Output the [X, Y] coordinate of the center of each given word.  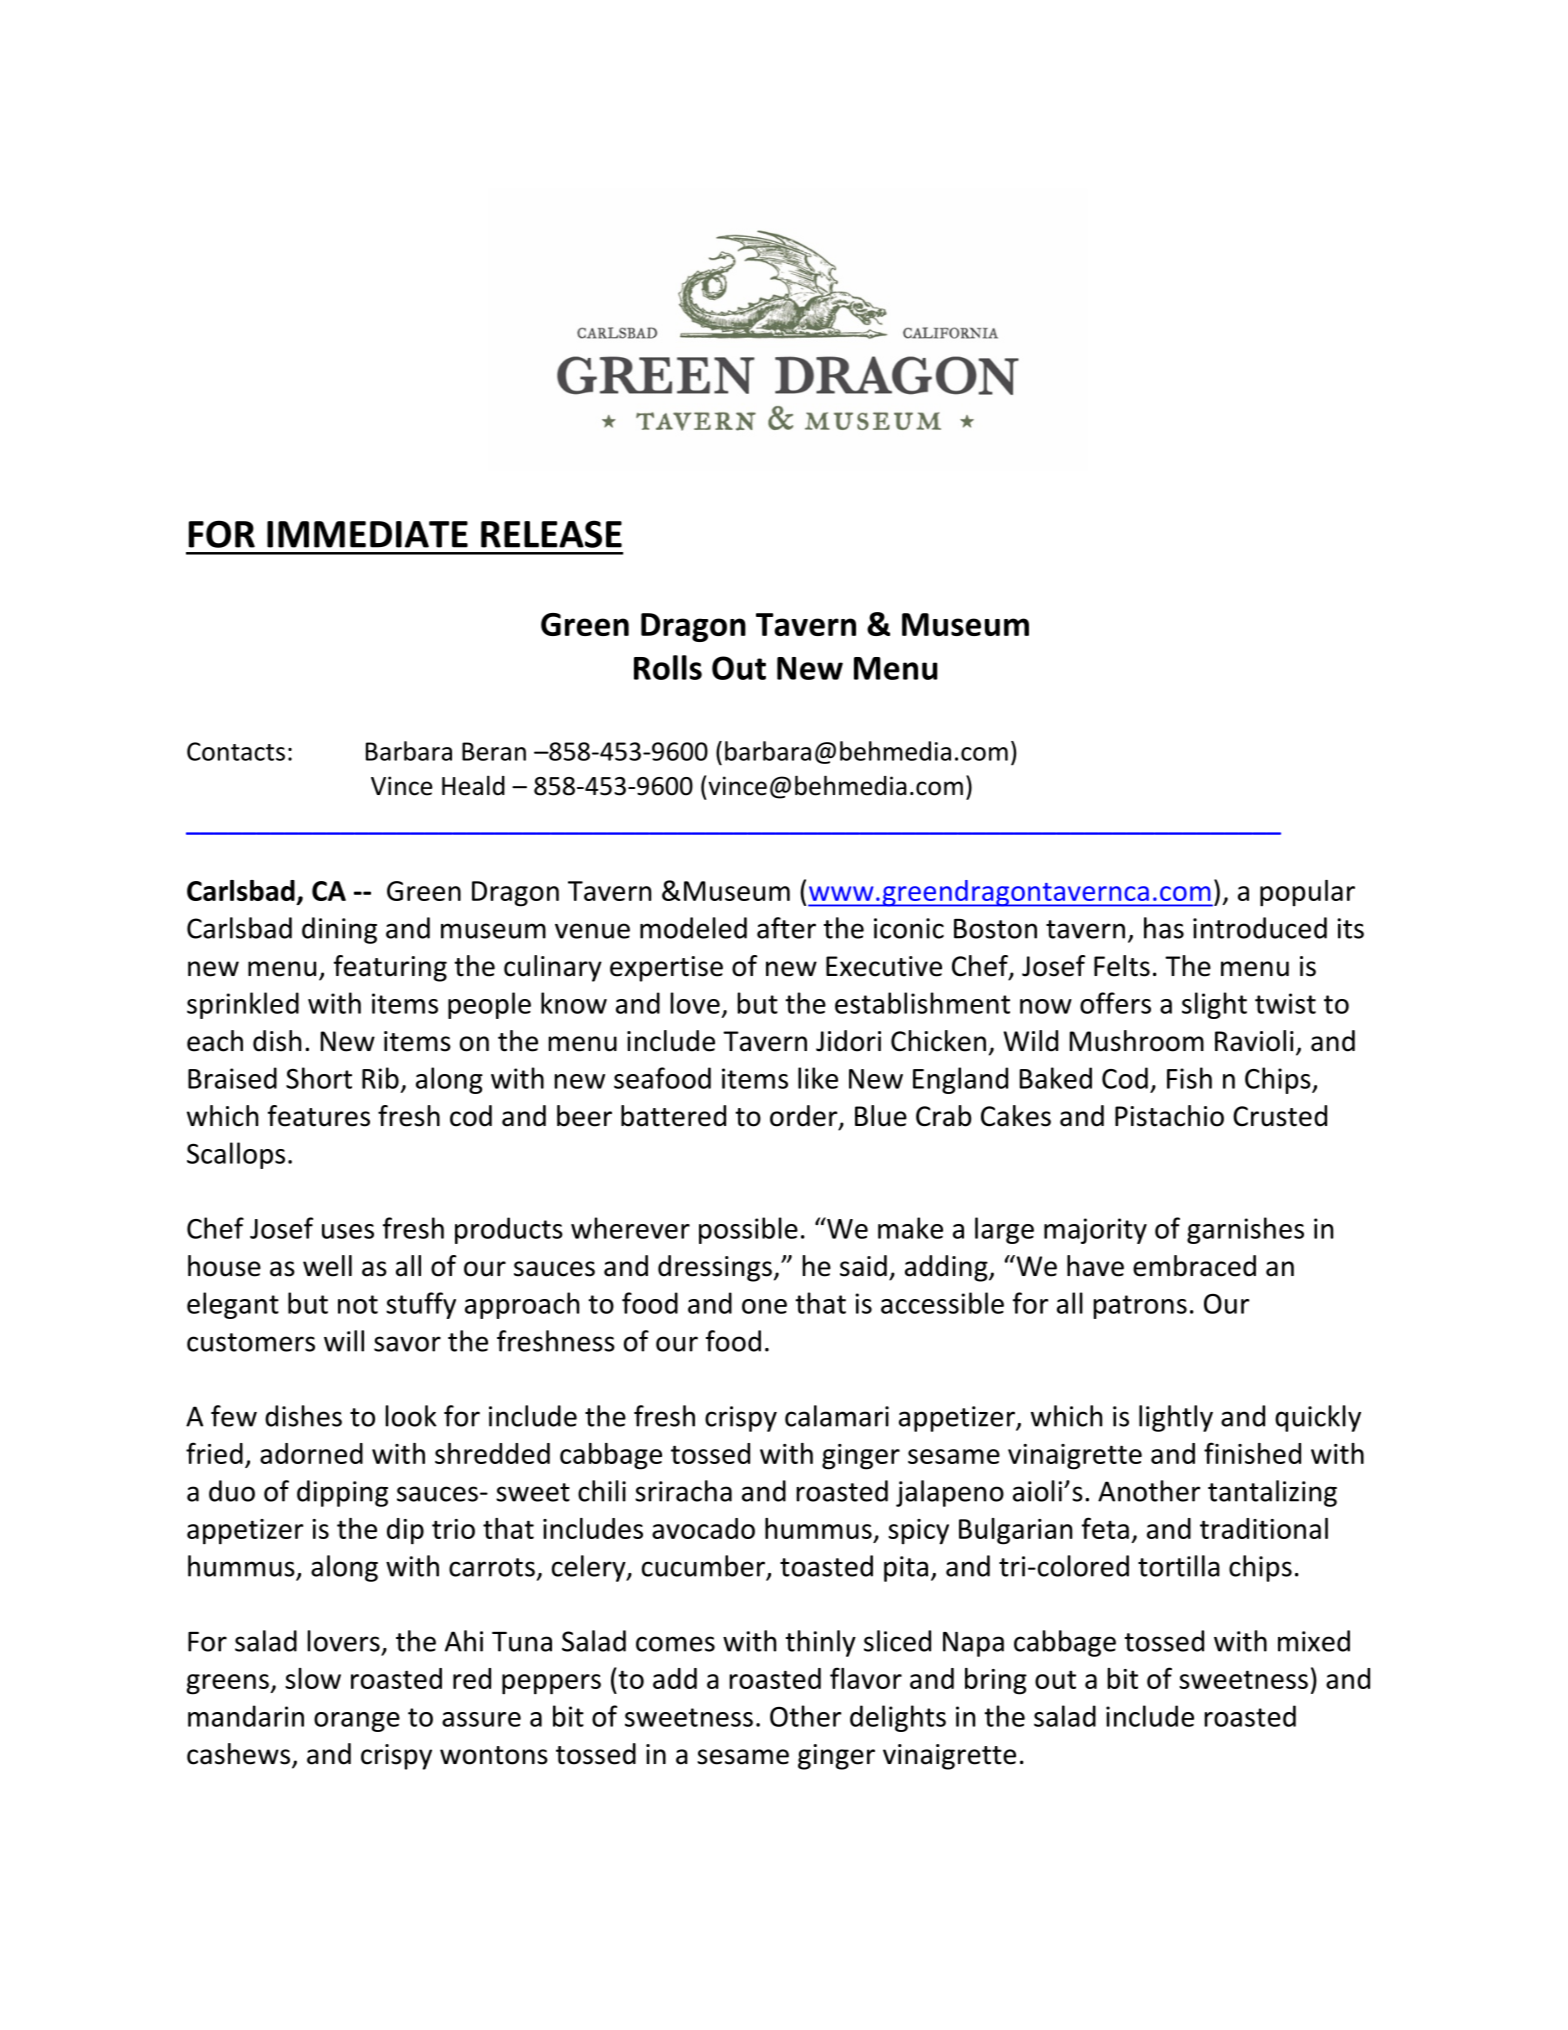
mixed [1314, 1641]
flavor [866, 1678]
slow [313, 1678]
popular [1307, 893]
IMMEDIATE [367, 534]
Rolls [668, 667]
